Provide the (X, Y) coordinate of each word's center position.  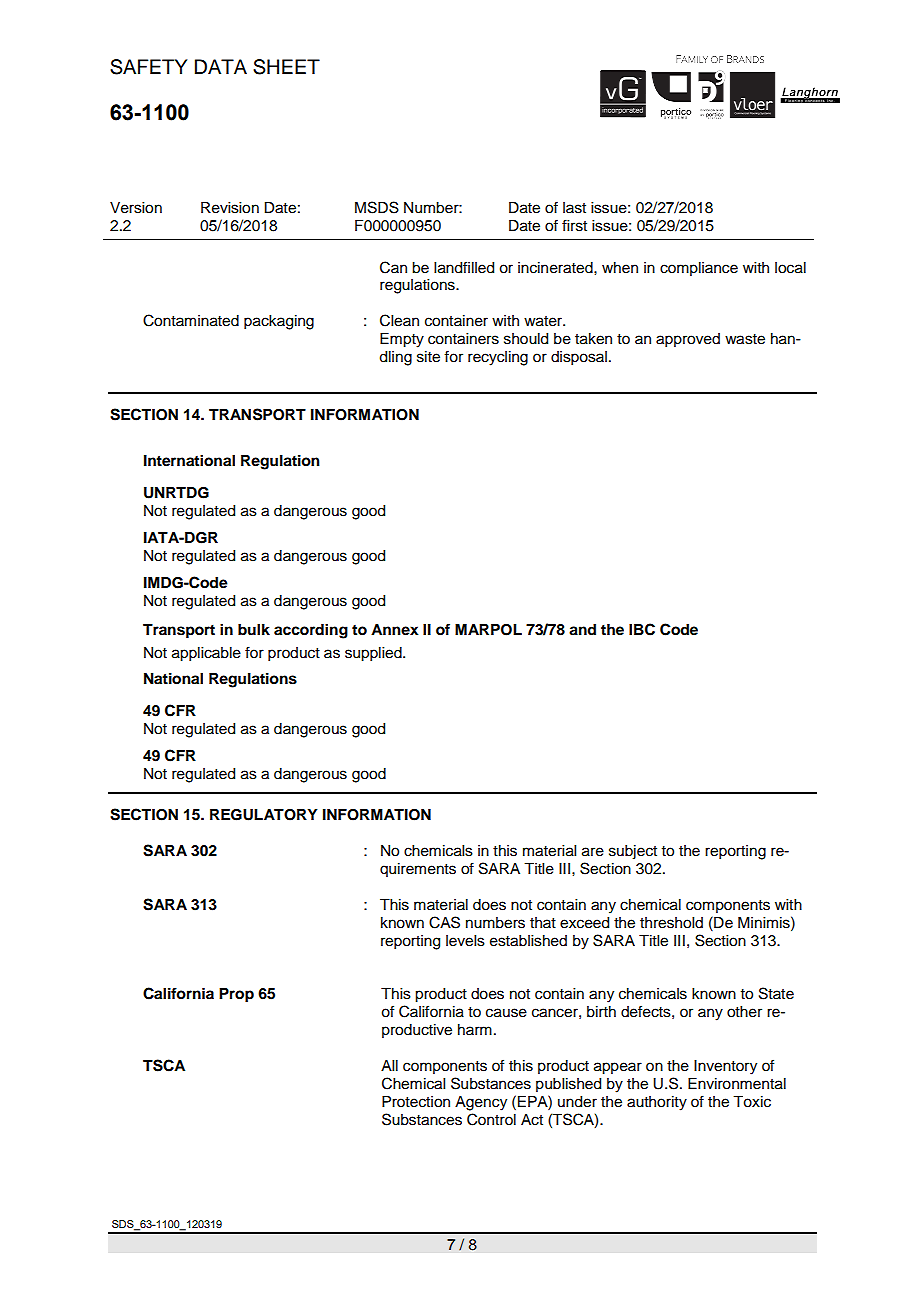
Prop (236, 995)
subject (633, 852)
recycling (498, 358)
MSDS (377, 207)
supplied (374, 654)
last (574, 208)
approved (688, 340)
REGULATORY (264, 815)
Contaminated (191, 320)
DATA (221, 66)
